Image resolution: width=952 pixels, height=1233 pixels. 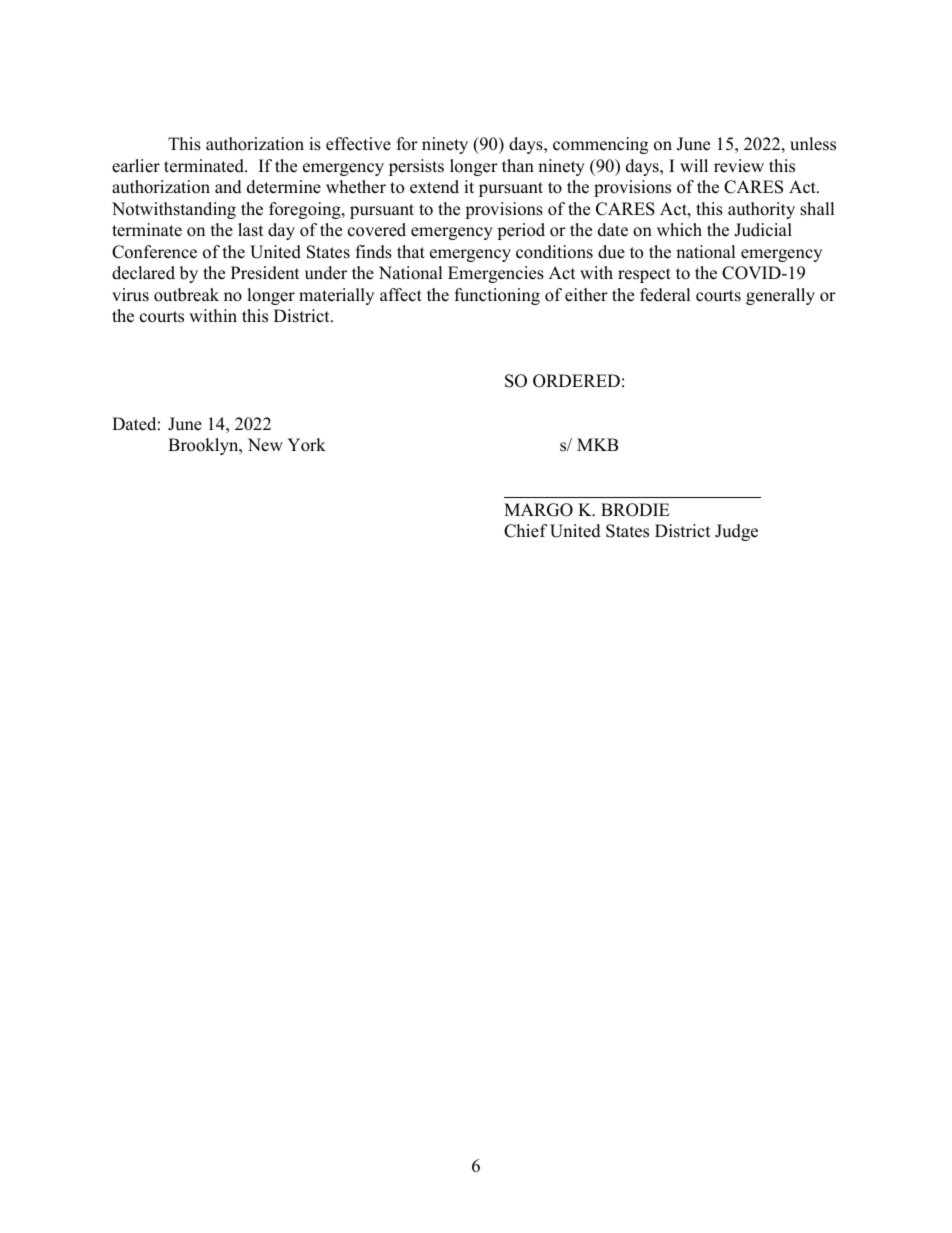 I want to click on Emergencies, so click(x=496, y=274).
